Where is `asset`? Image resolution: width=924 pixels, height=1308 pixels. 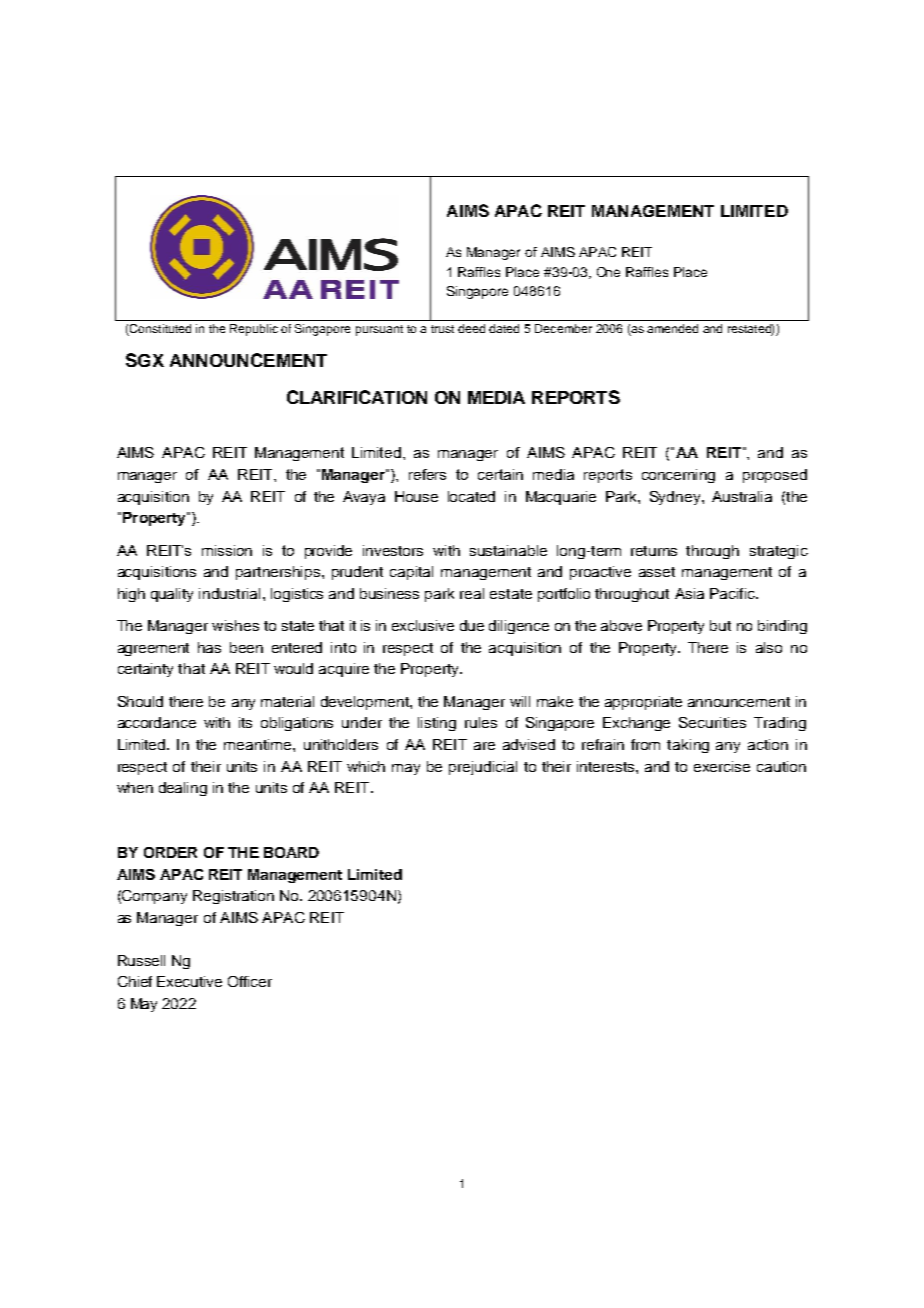 asset is located at coordinates (657, 572).
